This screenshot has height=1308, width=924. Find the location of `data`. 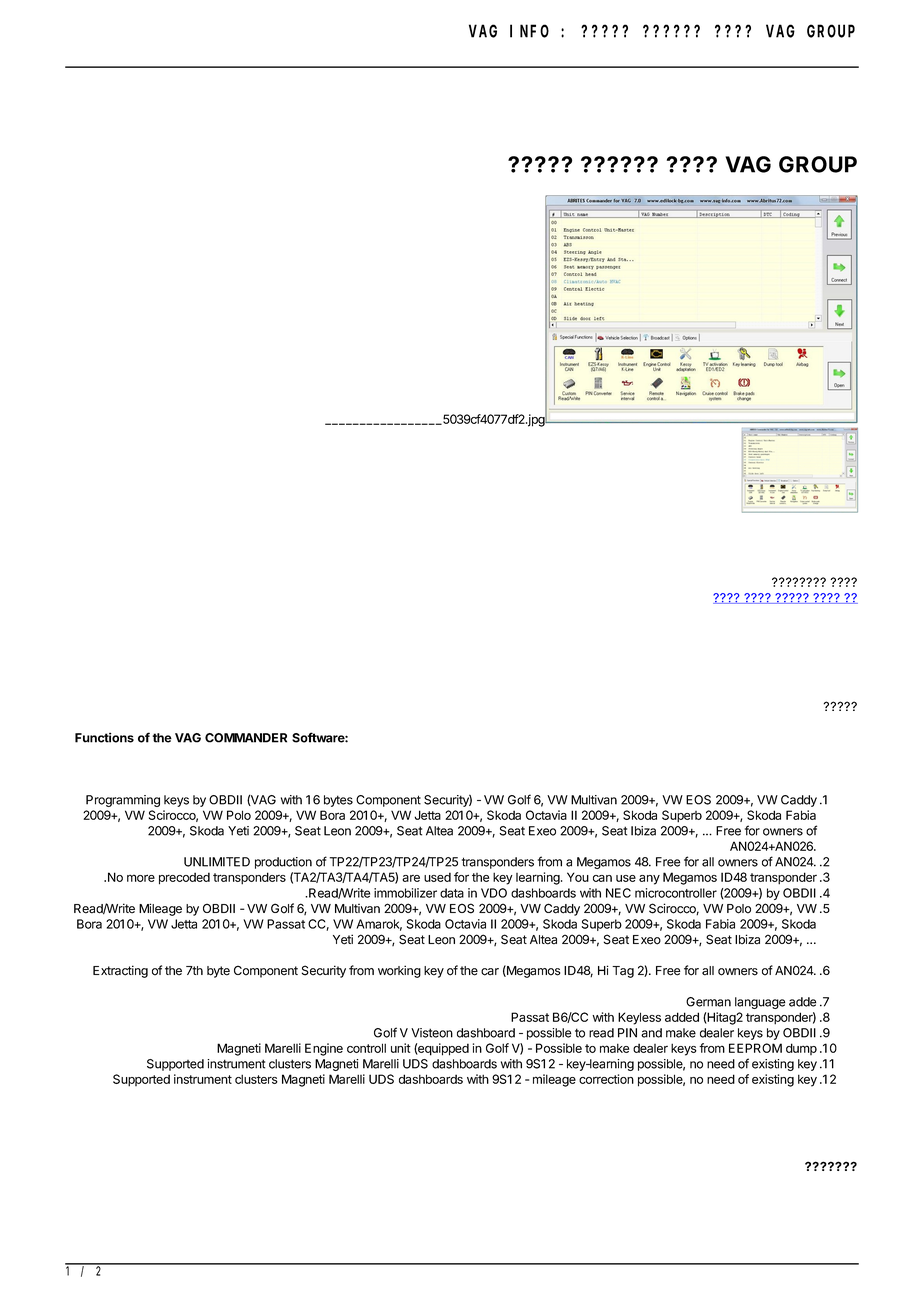

data is located at coordinates (452, 893).
